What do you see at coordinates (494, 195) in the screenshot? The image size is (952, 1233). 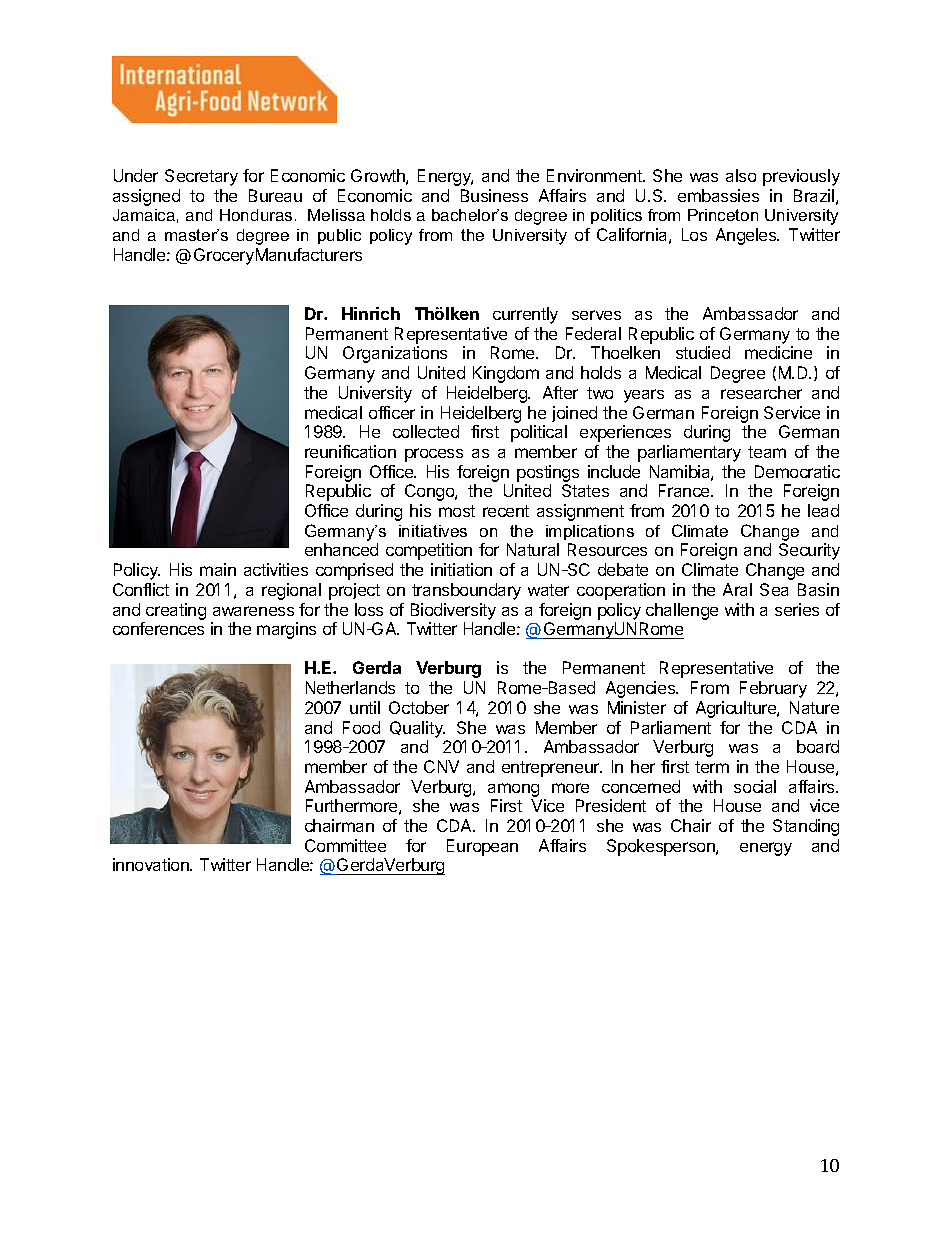 I see `Business` at bounding box center [494, 195].
